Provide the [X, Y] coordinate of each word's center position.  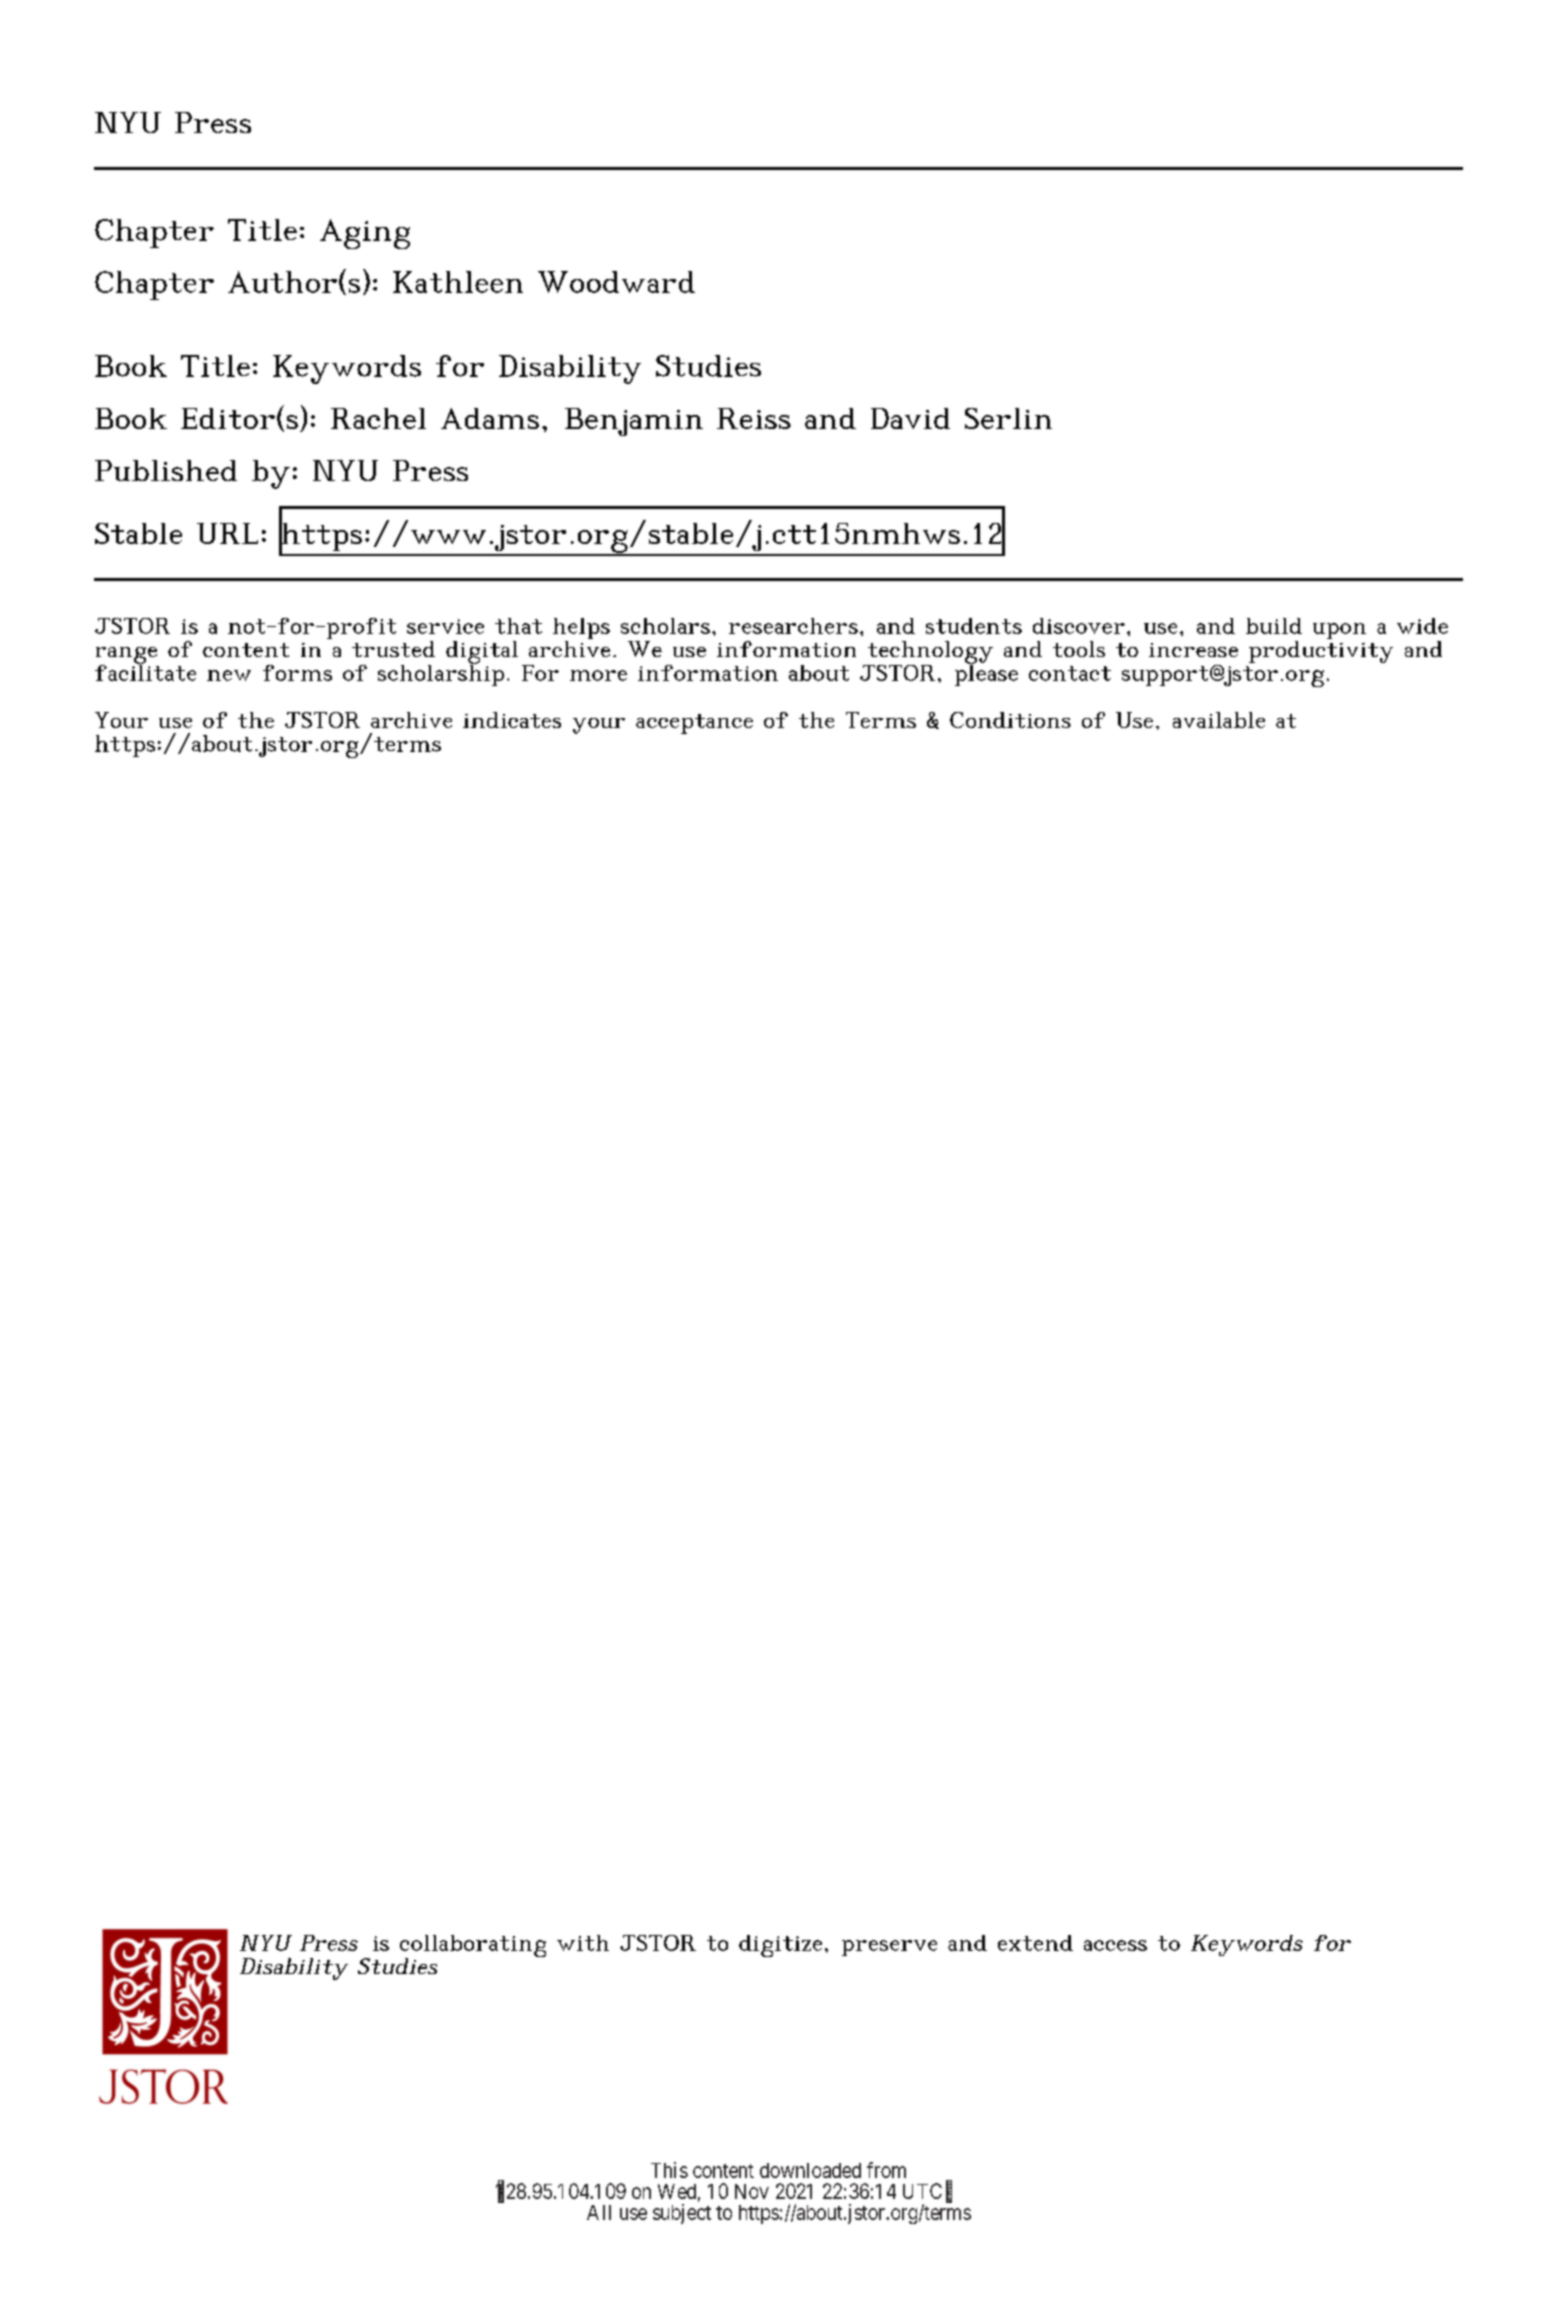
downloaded [810, 2170]
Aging [365, 234]
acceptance [694, 724]
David [910, 418]
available [1219, 720]
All [599, 2212]
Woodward [616, 282]
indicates [512, 720]
